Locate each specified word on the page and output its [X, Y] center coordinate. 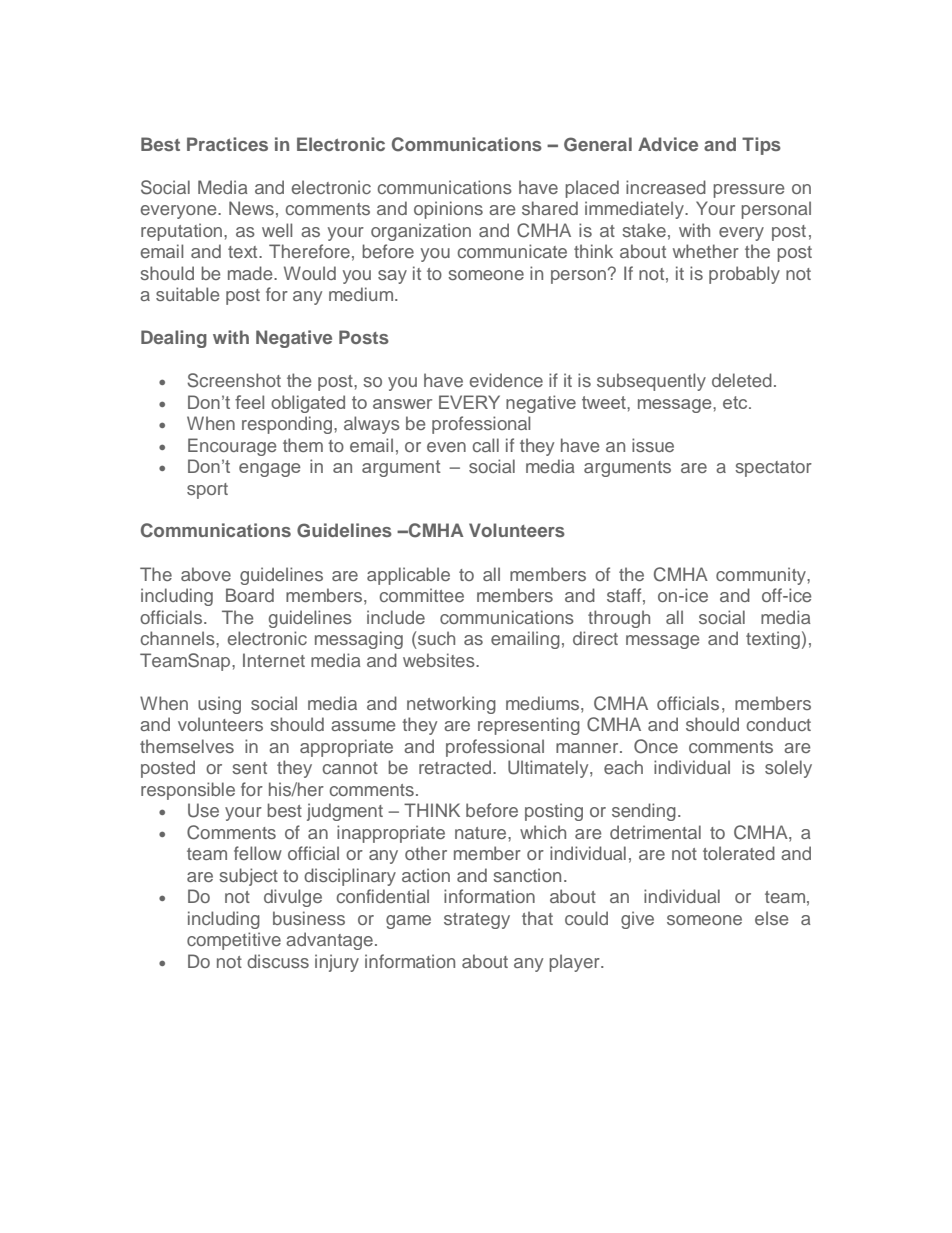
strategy [477, 921]
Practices [227, 144]
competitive [234, 941]
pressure [748, 191]
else [771, 918]
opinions [448, 210]
